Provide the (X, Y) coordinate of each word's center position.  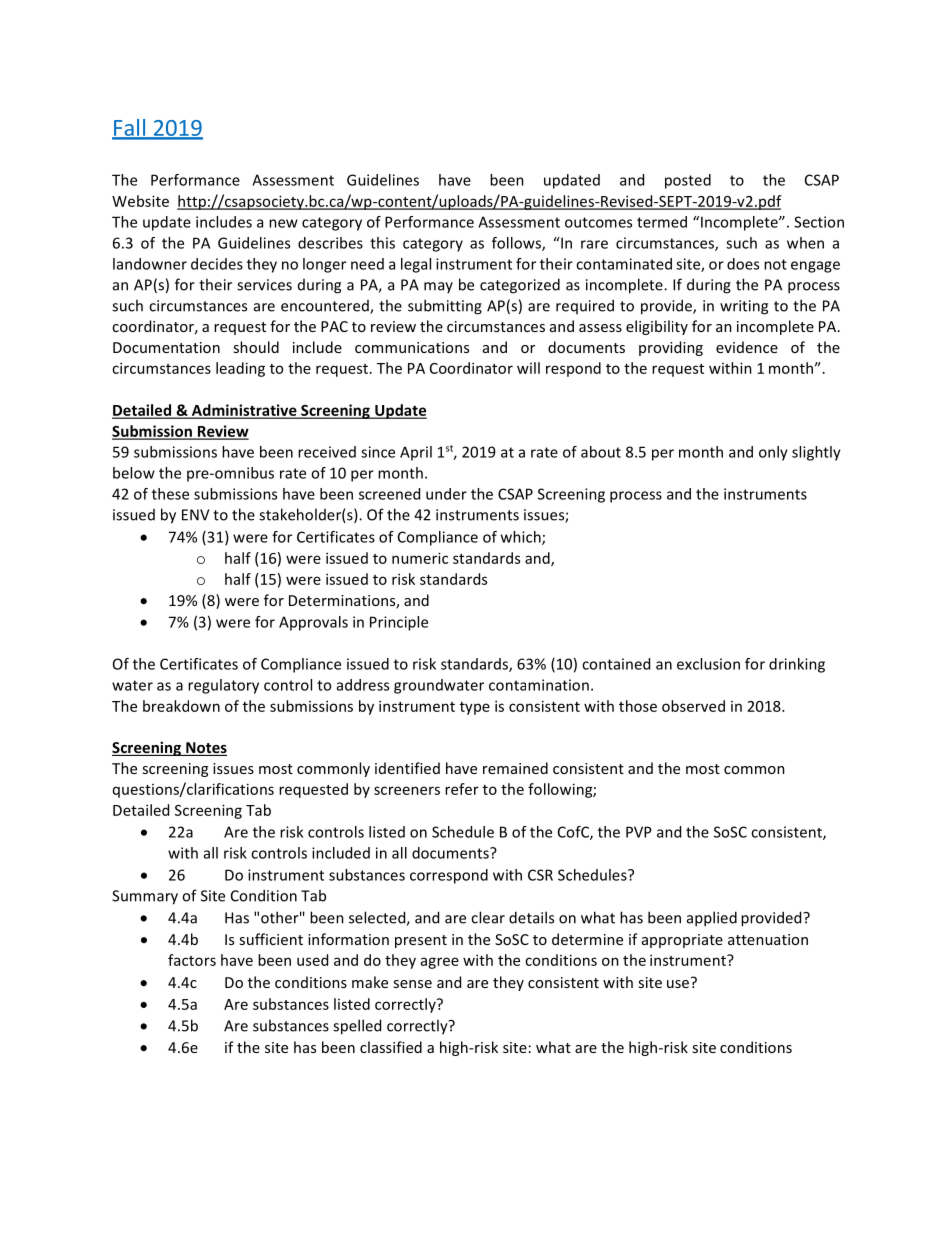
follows (517, 244)
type (475, 708)
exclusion (708, 664)
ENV (195, 515)
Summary (145, 897)
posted (688, 181)
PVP (639, 832)
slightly (816, 453)
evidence (747, 347)
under (446, 494)
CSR (540, 875)
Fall (129, 128)
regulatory (223, 686)
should (256, 347)
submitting (445, 307)
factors (192, 960)
